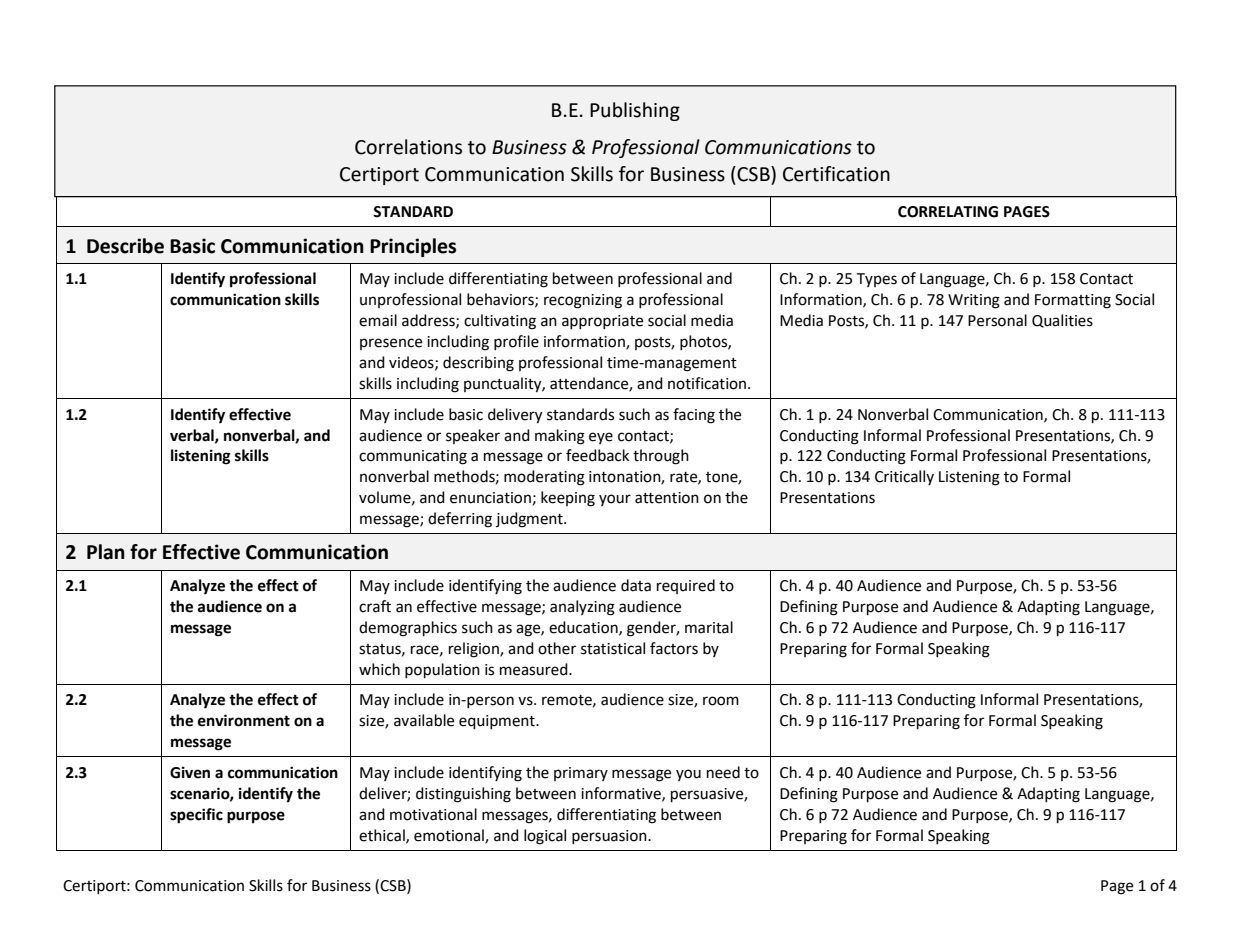 This screenshot has width=1233, height=952. Describe the element at coordinates (544, 478) in the screenshot. I see `moderating` at that location.
